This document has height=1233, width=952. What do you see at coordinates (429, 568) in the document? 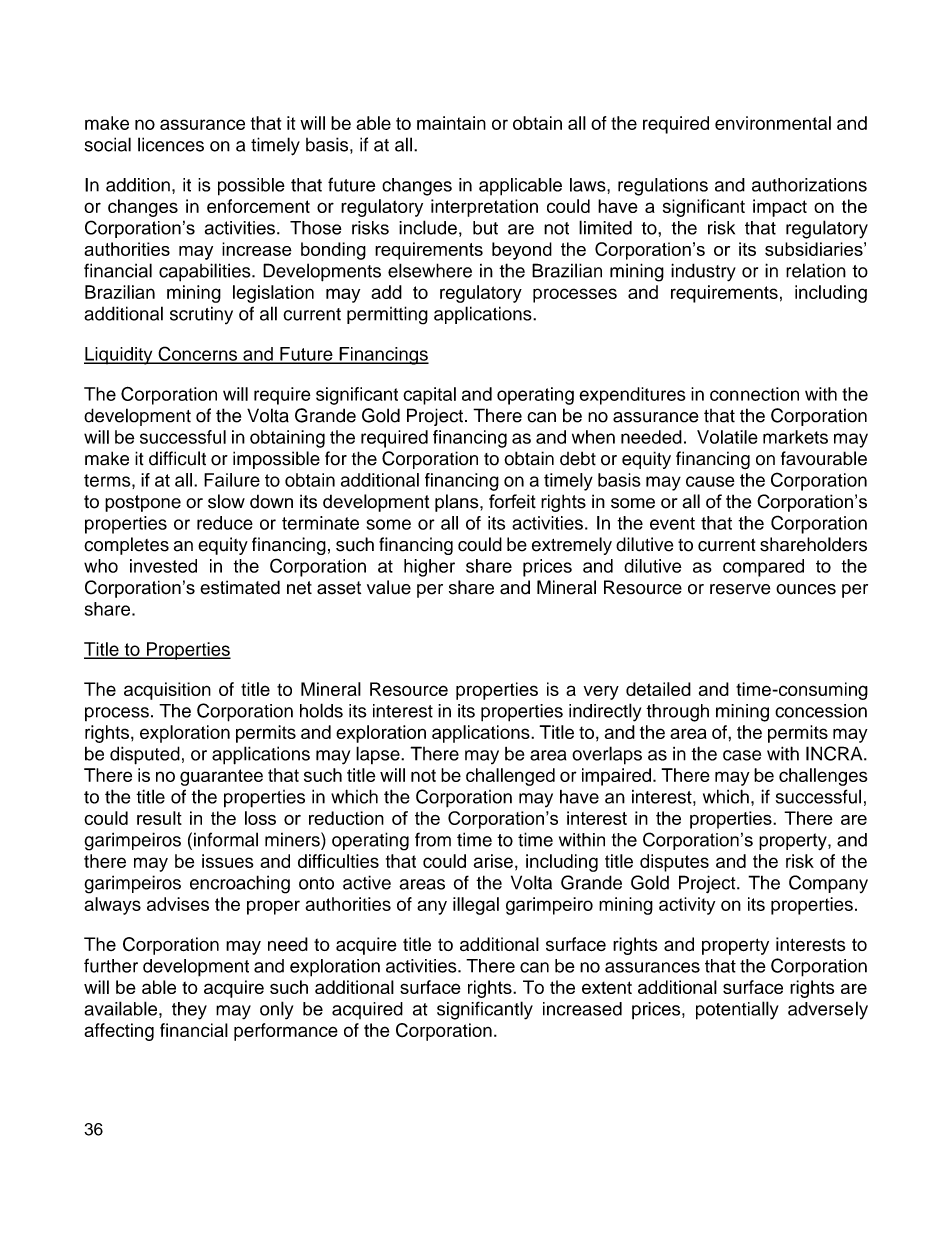
I see `higher` at bounding box center [429, 568].
